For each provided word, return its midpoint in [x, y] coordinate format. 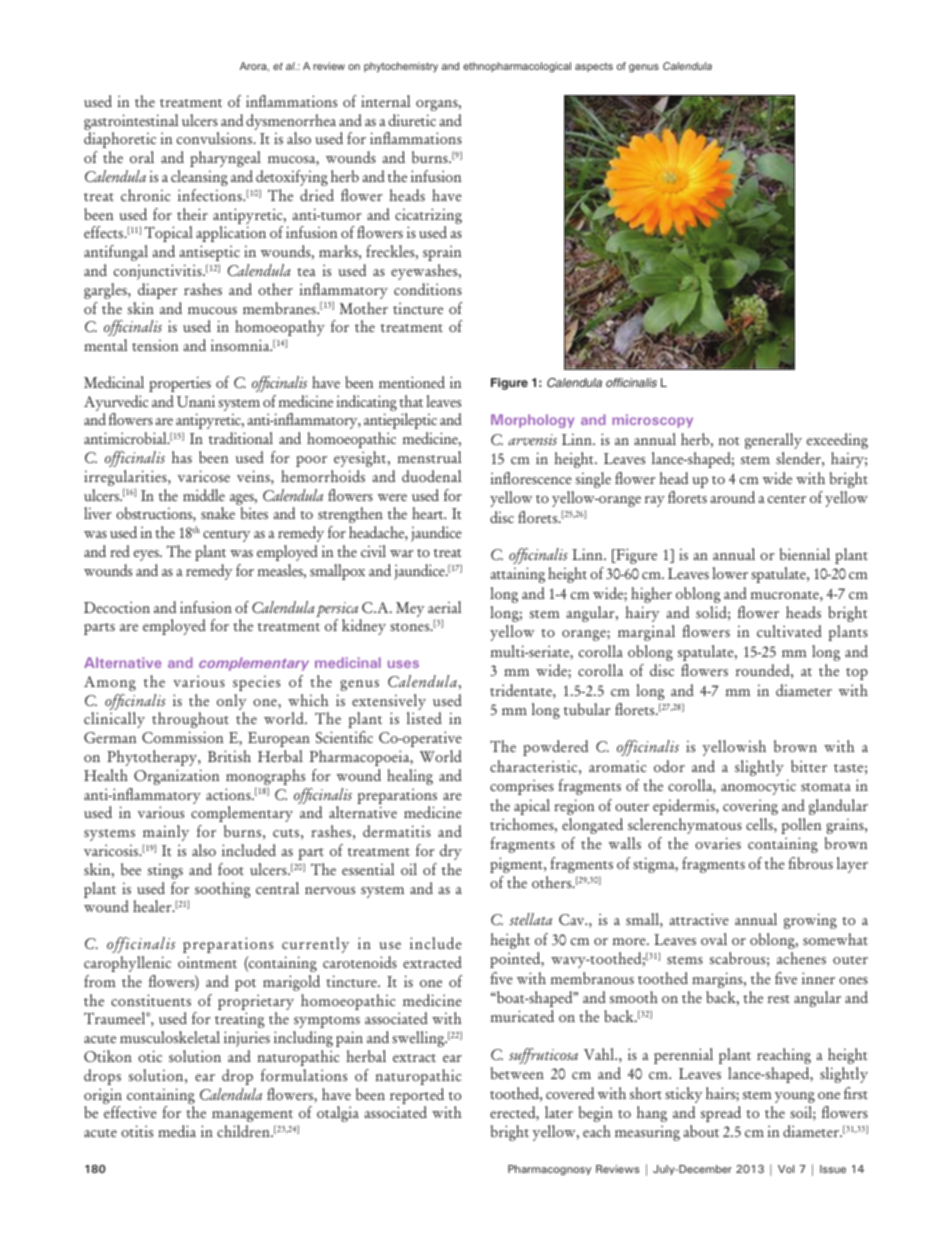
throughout [190, 720]
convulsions [215, 138]
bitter [809, 766]
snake [218, 513]
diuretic [412, 120]
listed [424, 718]
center [787, 499]
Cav [573, 919]
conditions [428, 289]
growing [810, 921]
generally [773, 441]
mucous [212, 310]
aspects [594, 67]
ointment [207, 962]
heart [429, 513]
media [177, 1131]
